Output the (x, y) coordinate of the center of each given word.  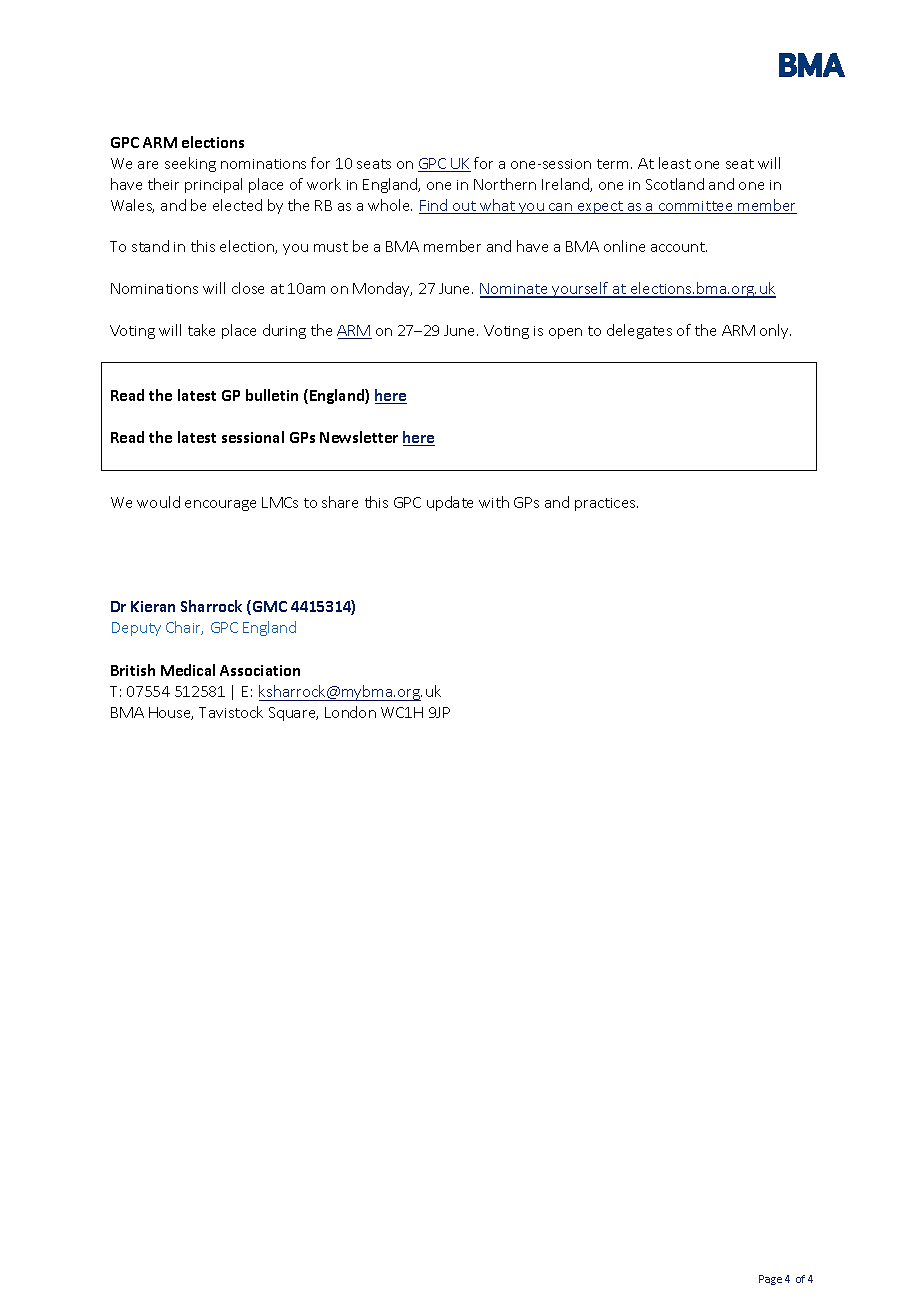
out (464, 207)
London (350, 712)
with (494, 502)
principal (213, 185)
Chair (184, 628)
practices (606, 504)
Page (770, 1280)
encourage (220, 505)
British (133, 670)
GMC (268, 607)
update (450, 503)
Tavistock (231, 712)
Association (260, 670)
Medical (188, 670)
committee (695, 207)
